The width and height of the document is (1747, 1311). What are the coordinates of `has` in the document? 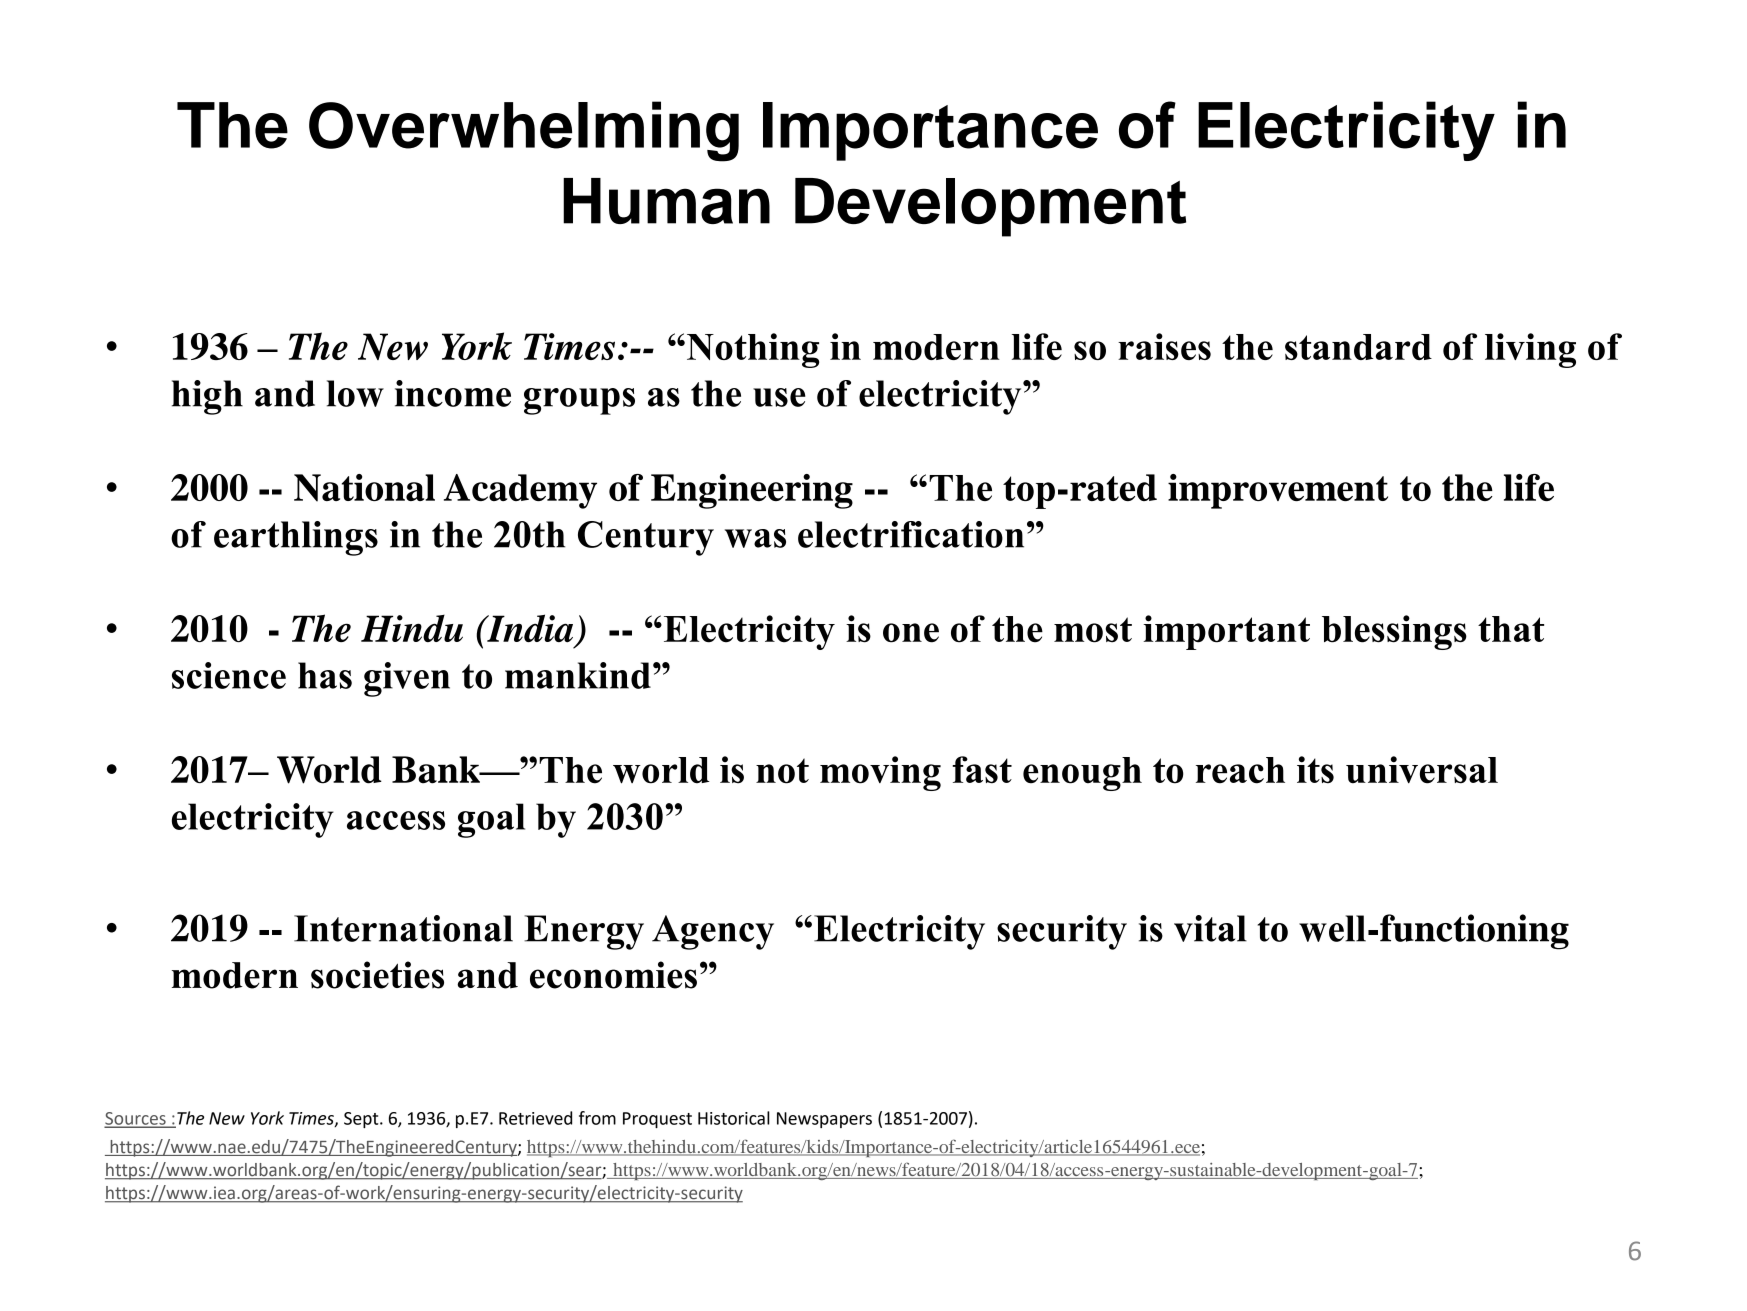 It's located at (325, 675).
